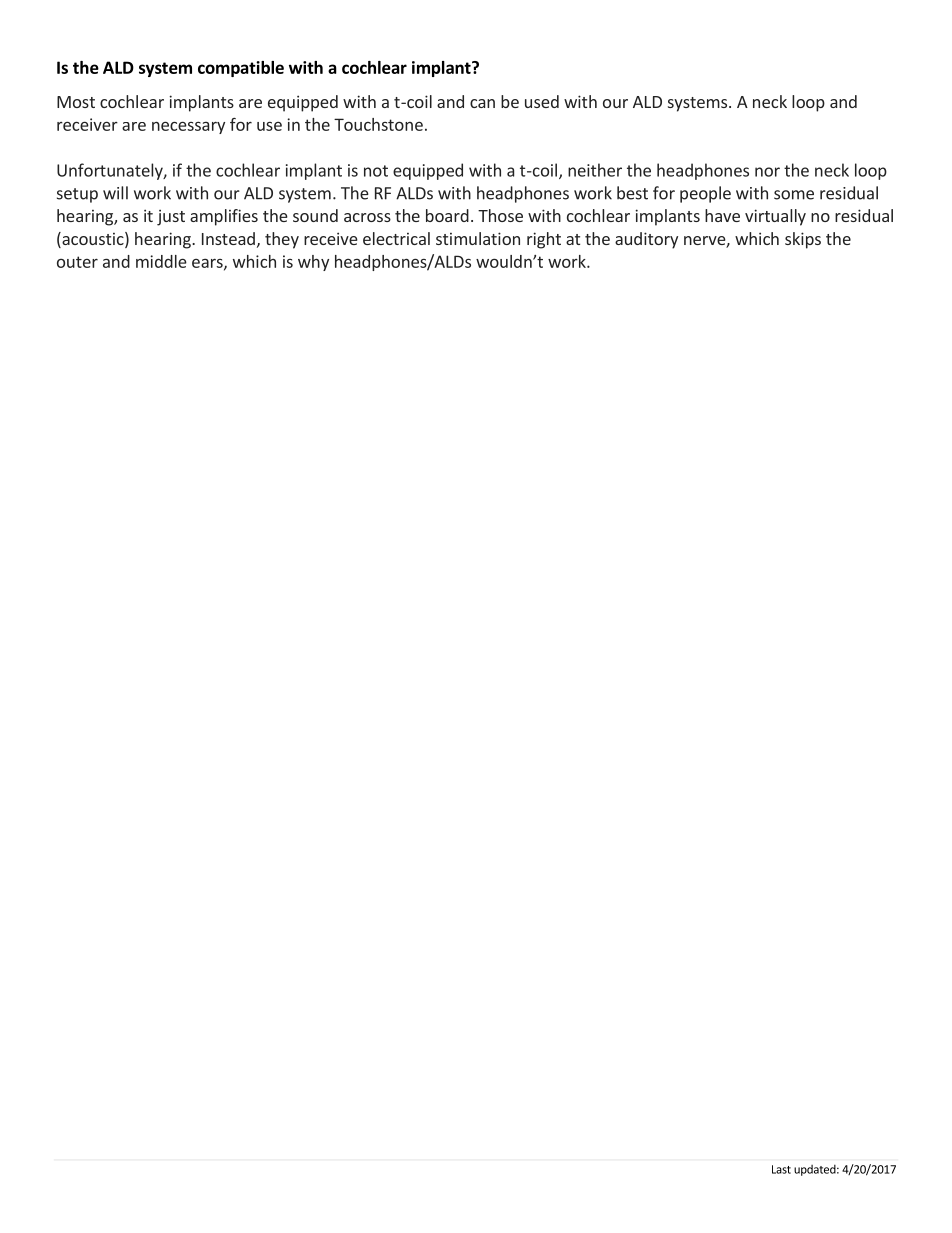 Image resolution: width=952 pixels, height=1233 pixels. Describe the element at coordinates (646, 240) in the page. I see `auditory` at that location.
